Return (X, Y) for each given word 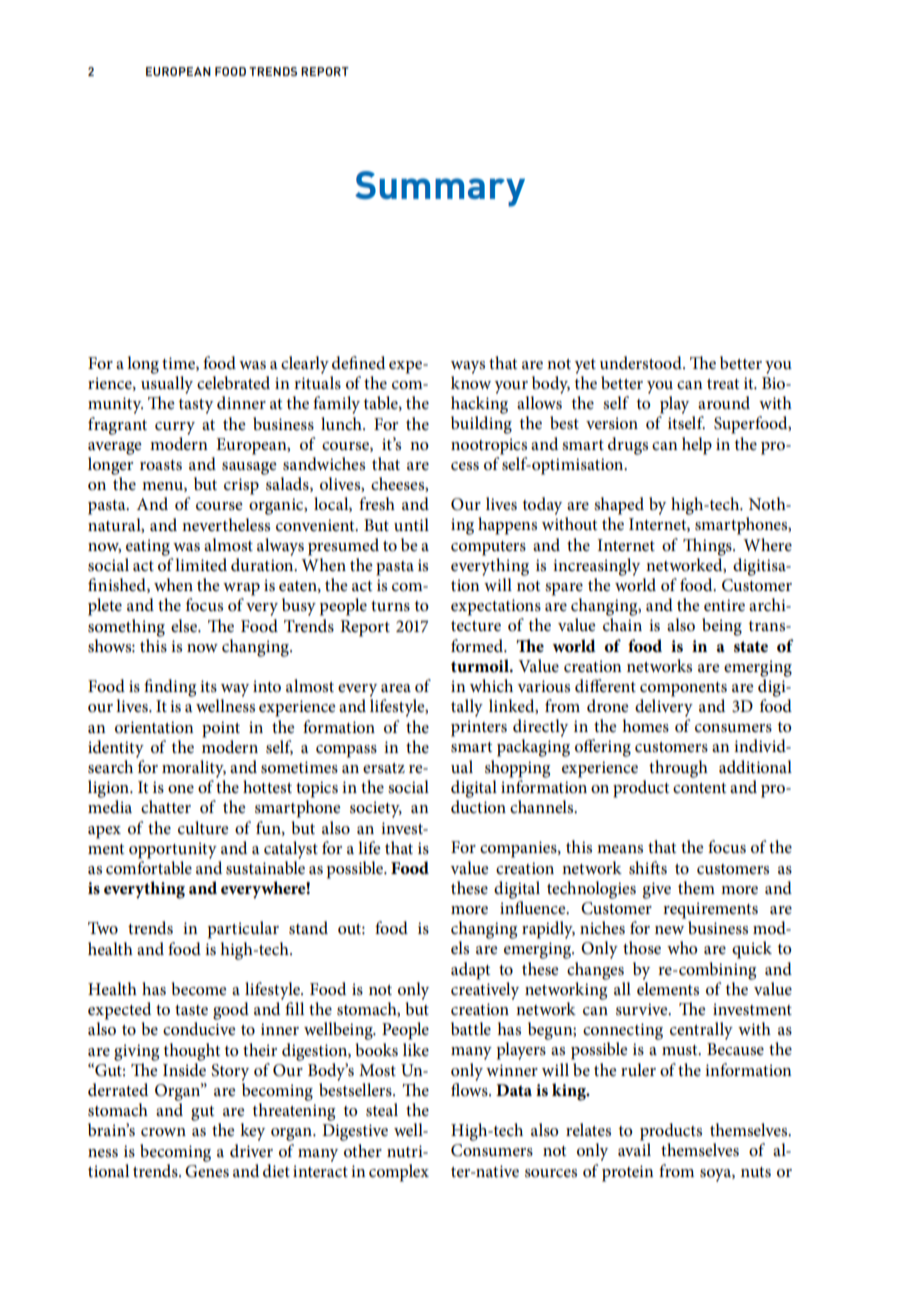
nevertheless (226, 525)
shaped (619, 506)
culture (203, 828)
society (376, 809)
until (411, 524)
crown (163, 1132)
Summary (440, 189)
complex (399, 1173)
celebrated (233, 383)
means (620, 849)
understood (642, 363)
